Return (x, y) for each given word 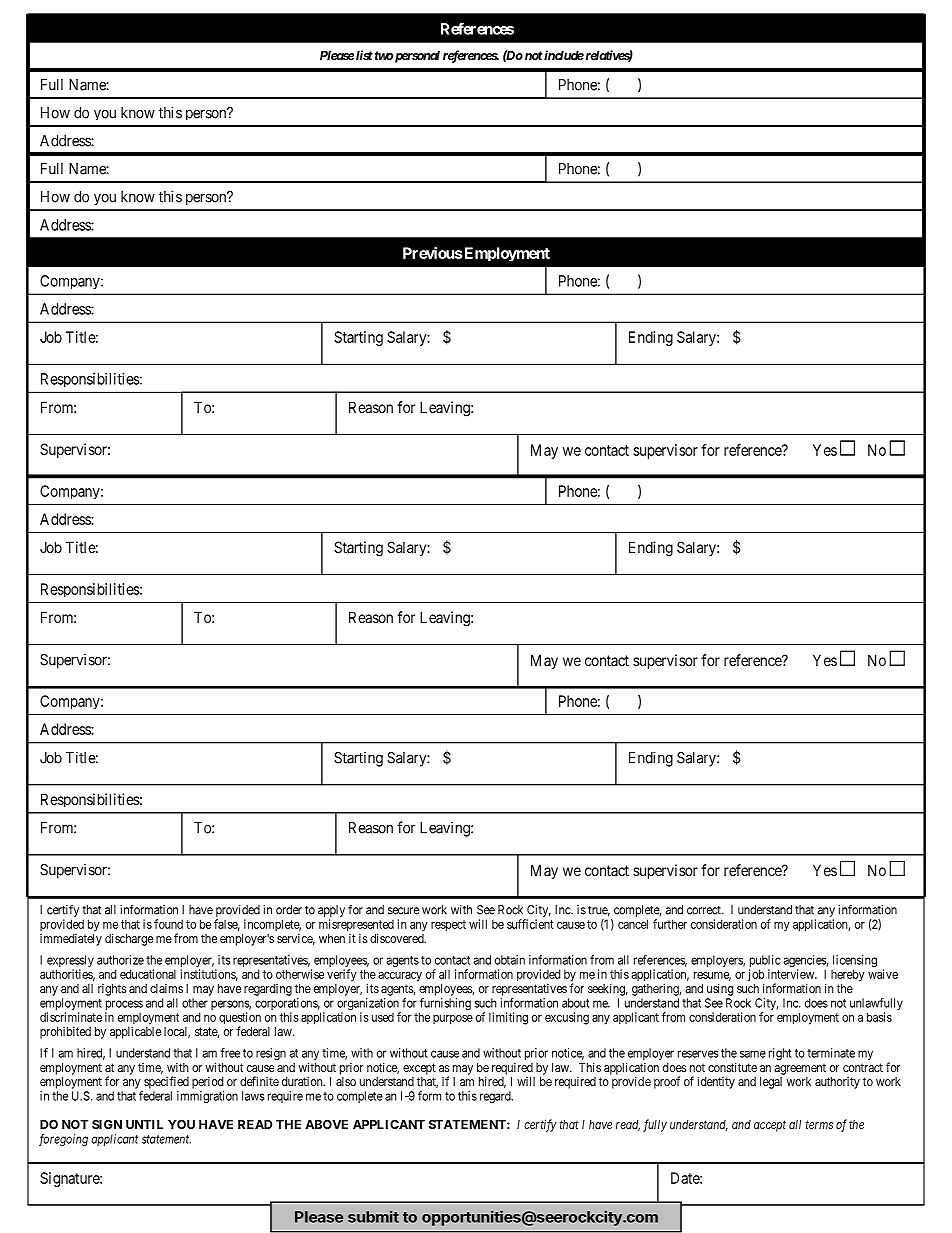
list (364, 55)
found (168, 924)
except (419, 1069)
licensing (854, 962)
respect (448, 926)
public (765, 962)
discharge (129, 939)
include (563, 55)
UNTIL (144, 1124)
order (289, 910)
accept (770, 1126)
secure (403, 911)
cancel (633, 924)
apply (331, 911)
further (670, 924)
